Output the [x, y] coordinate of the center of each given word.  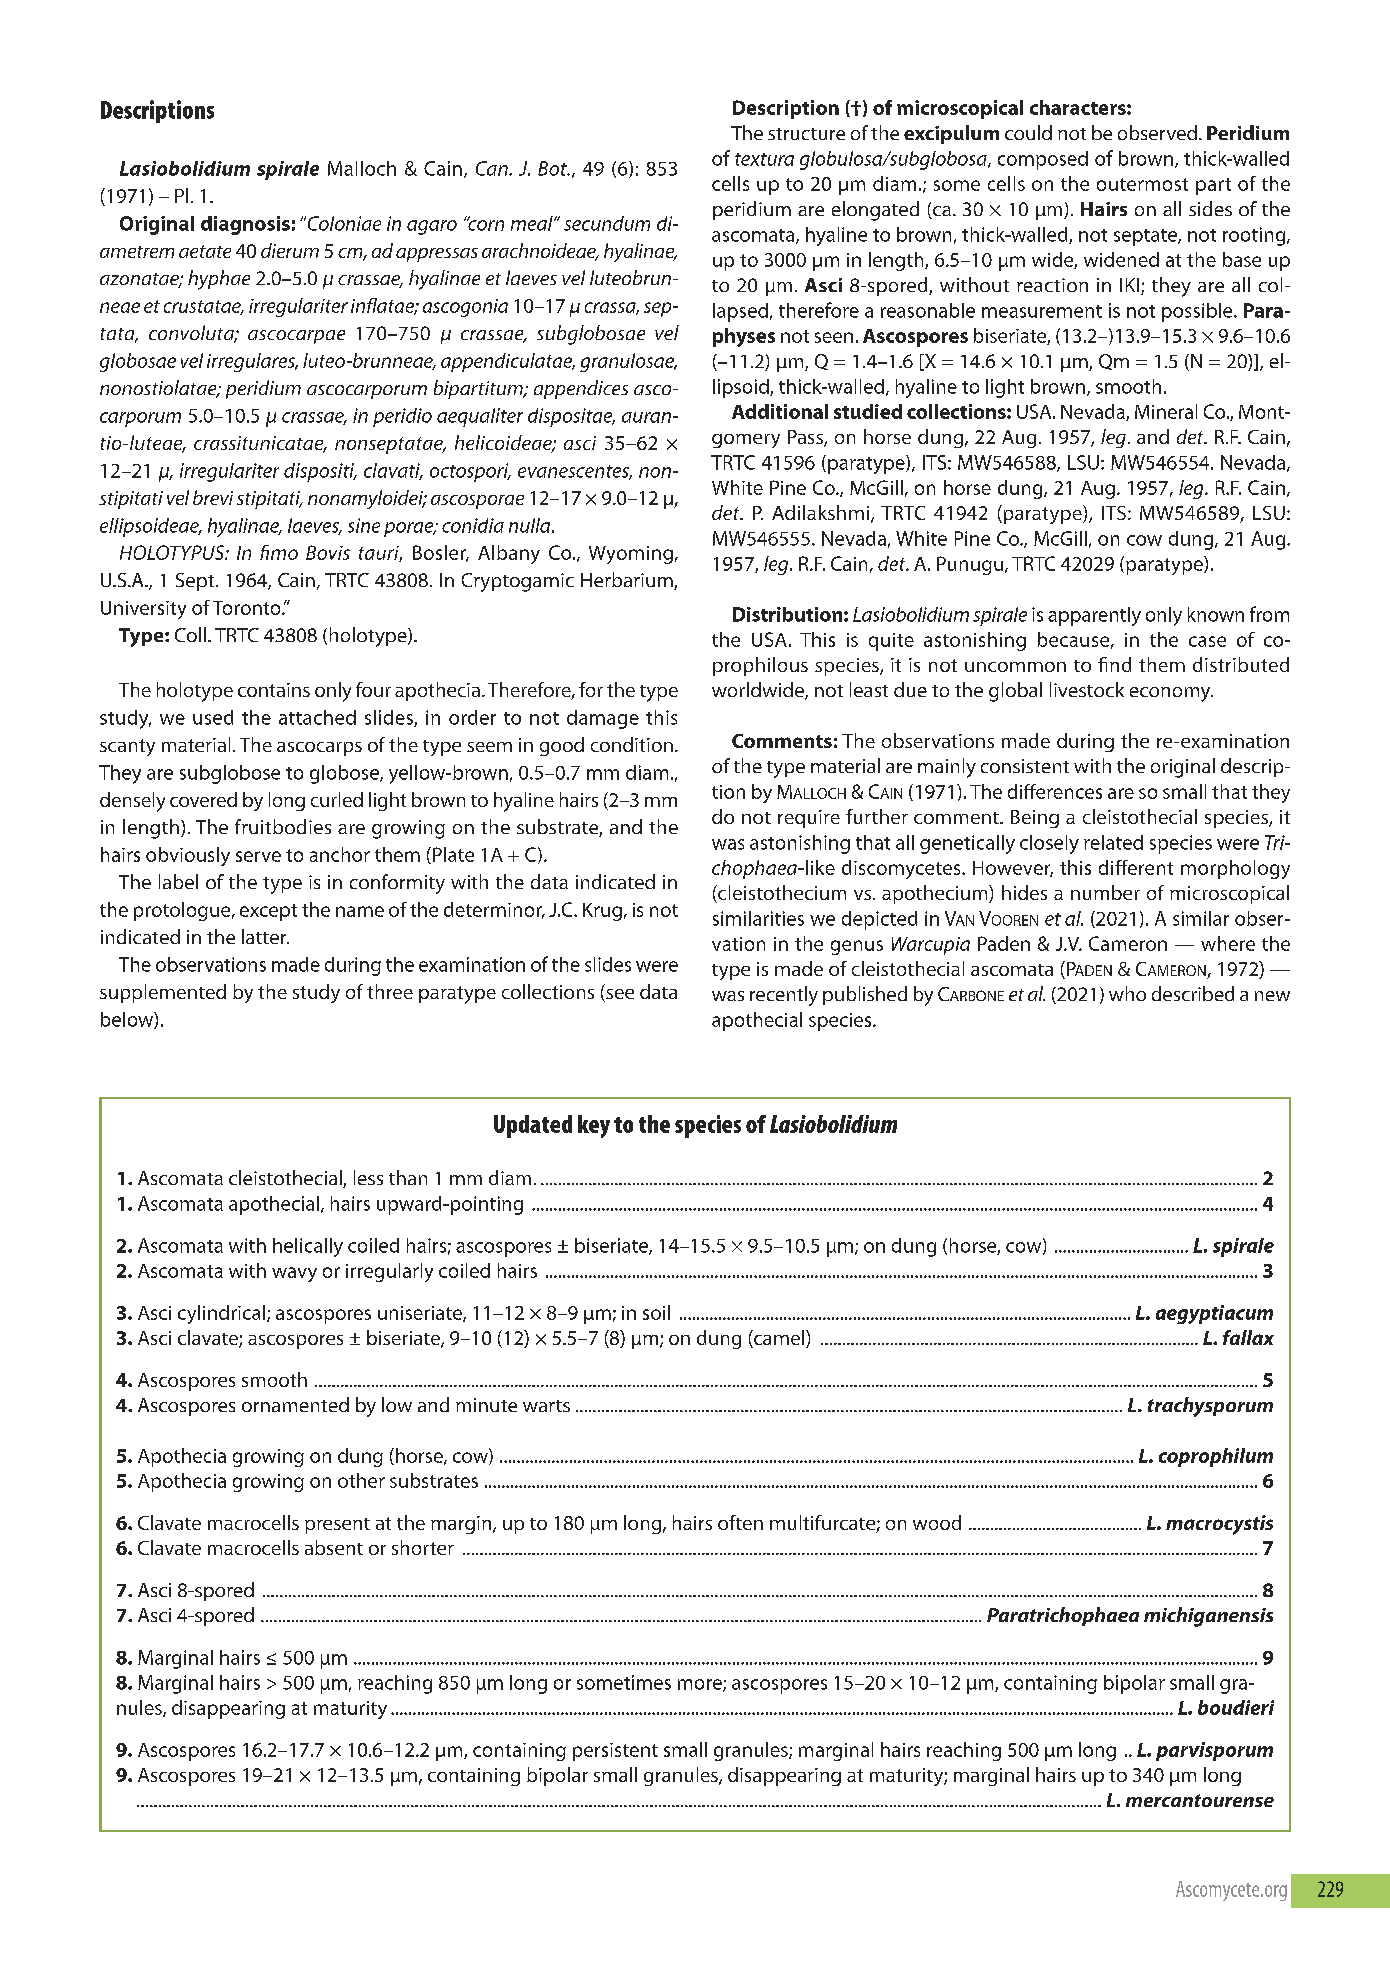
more [701, 1685]
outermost [1142, 184]
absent [334, 1547]
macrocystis [1219, 1525]
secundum [607, 223]
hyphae [219, 280]
